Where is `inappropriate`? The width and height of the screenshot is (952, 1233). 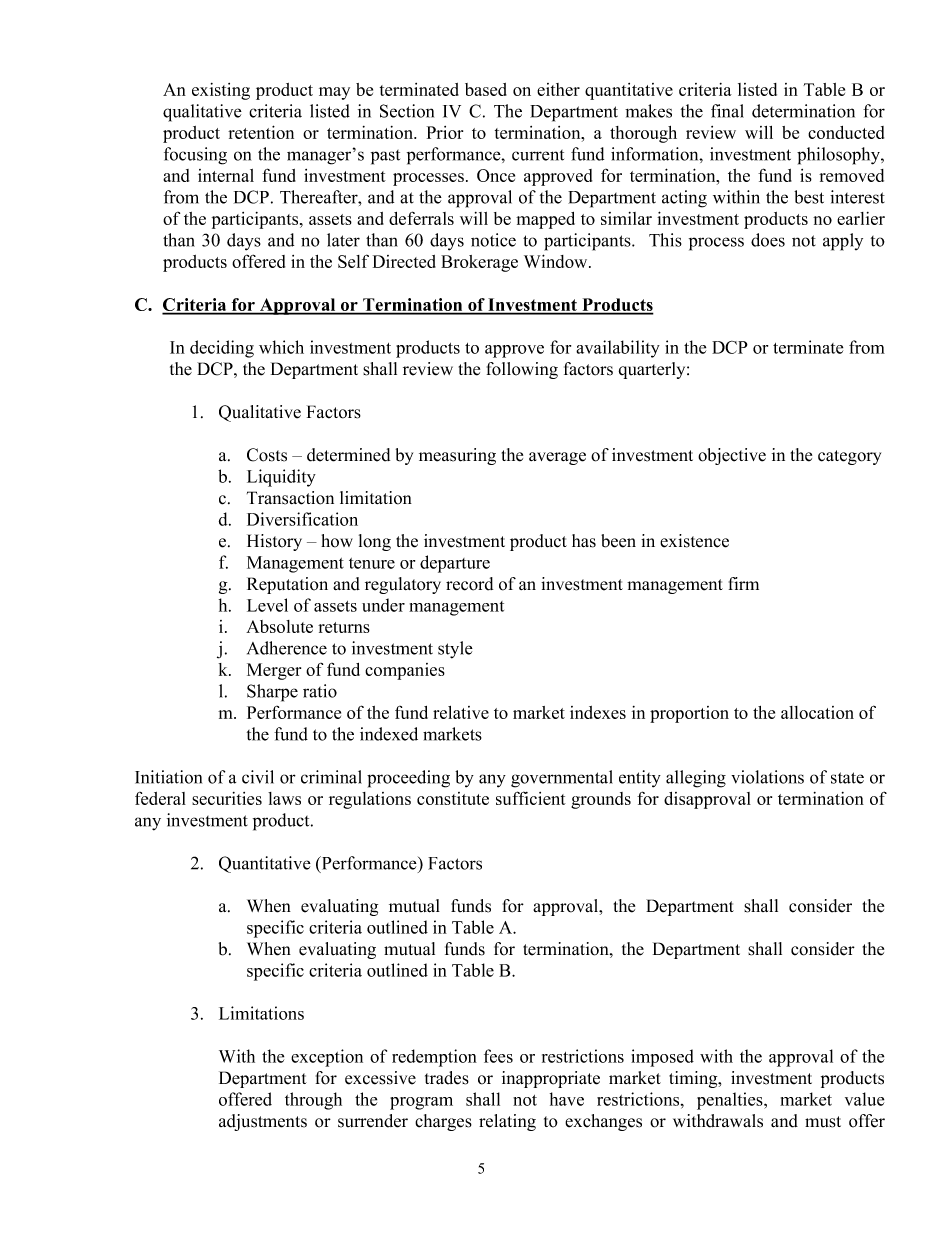
inappropriate is located at coordinates (551, 1079).
